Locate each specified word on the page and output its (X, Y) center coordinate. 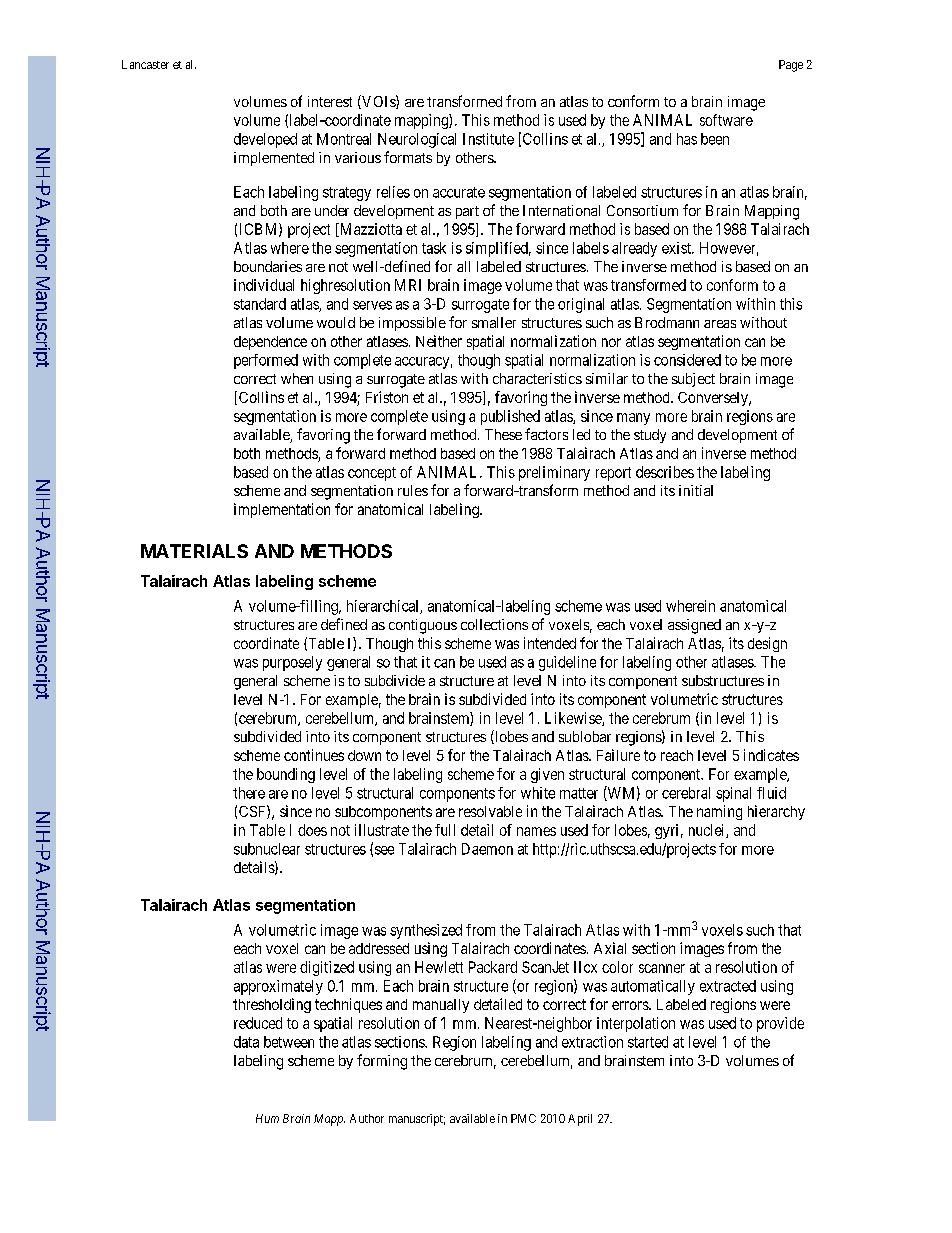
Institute (488, 139)
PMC (523, 1118)
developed (265, 140)
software (726, 120)
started (648, 1042)
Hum (267, 1118)
